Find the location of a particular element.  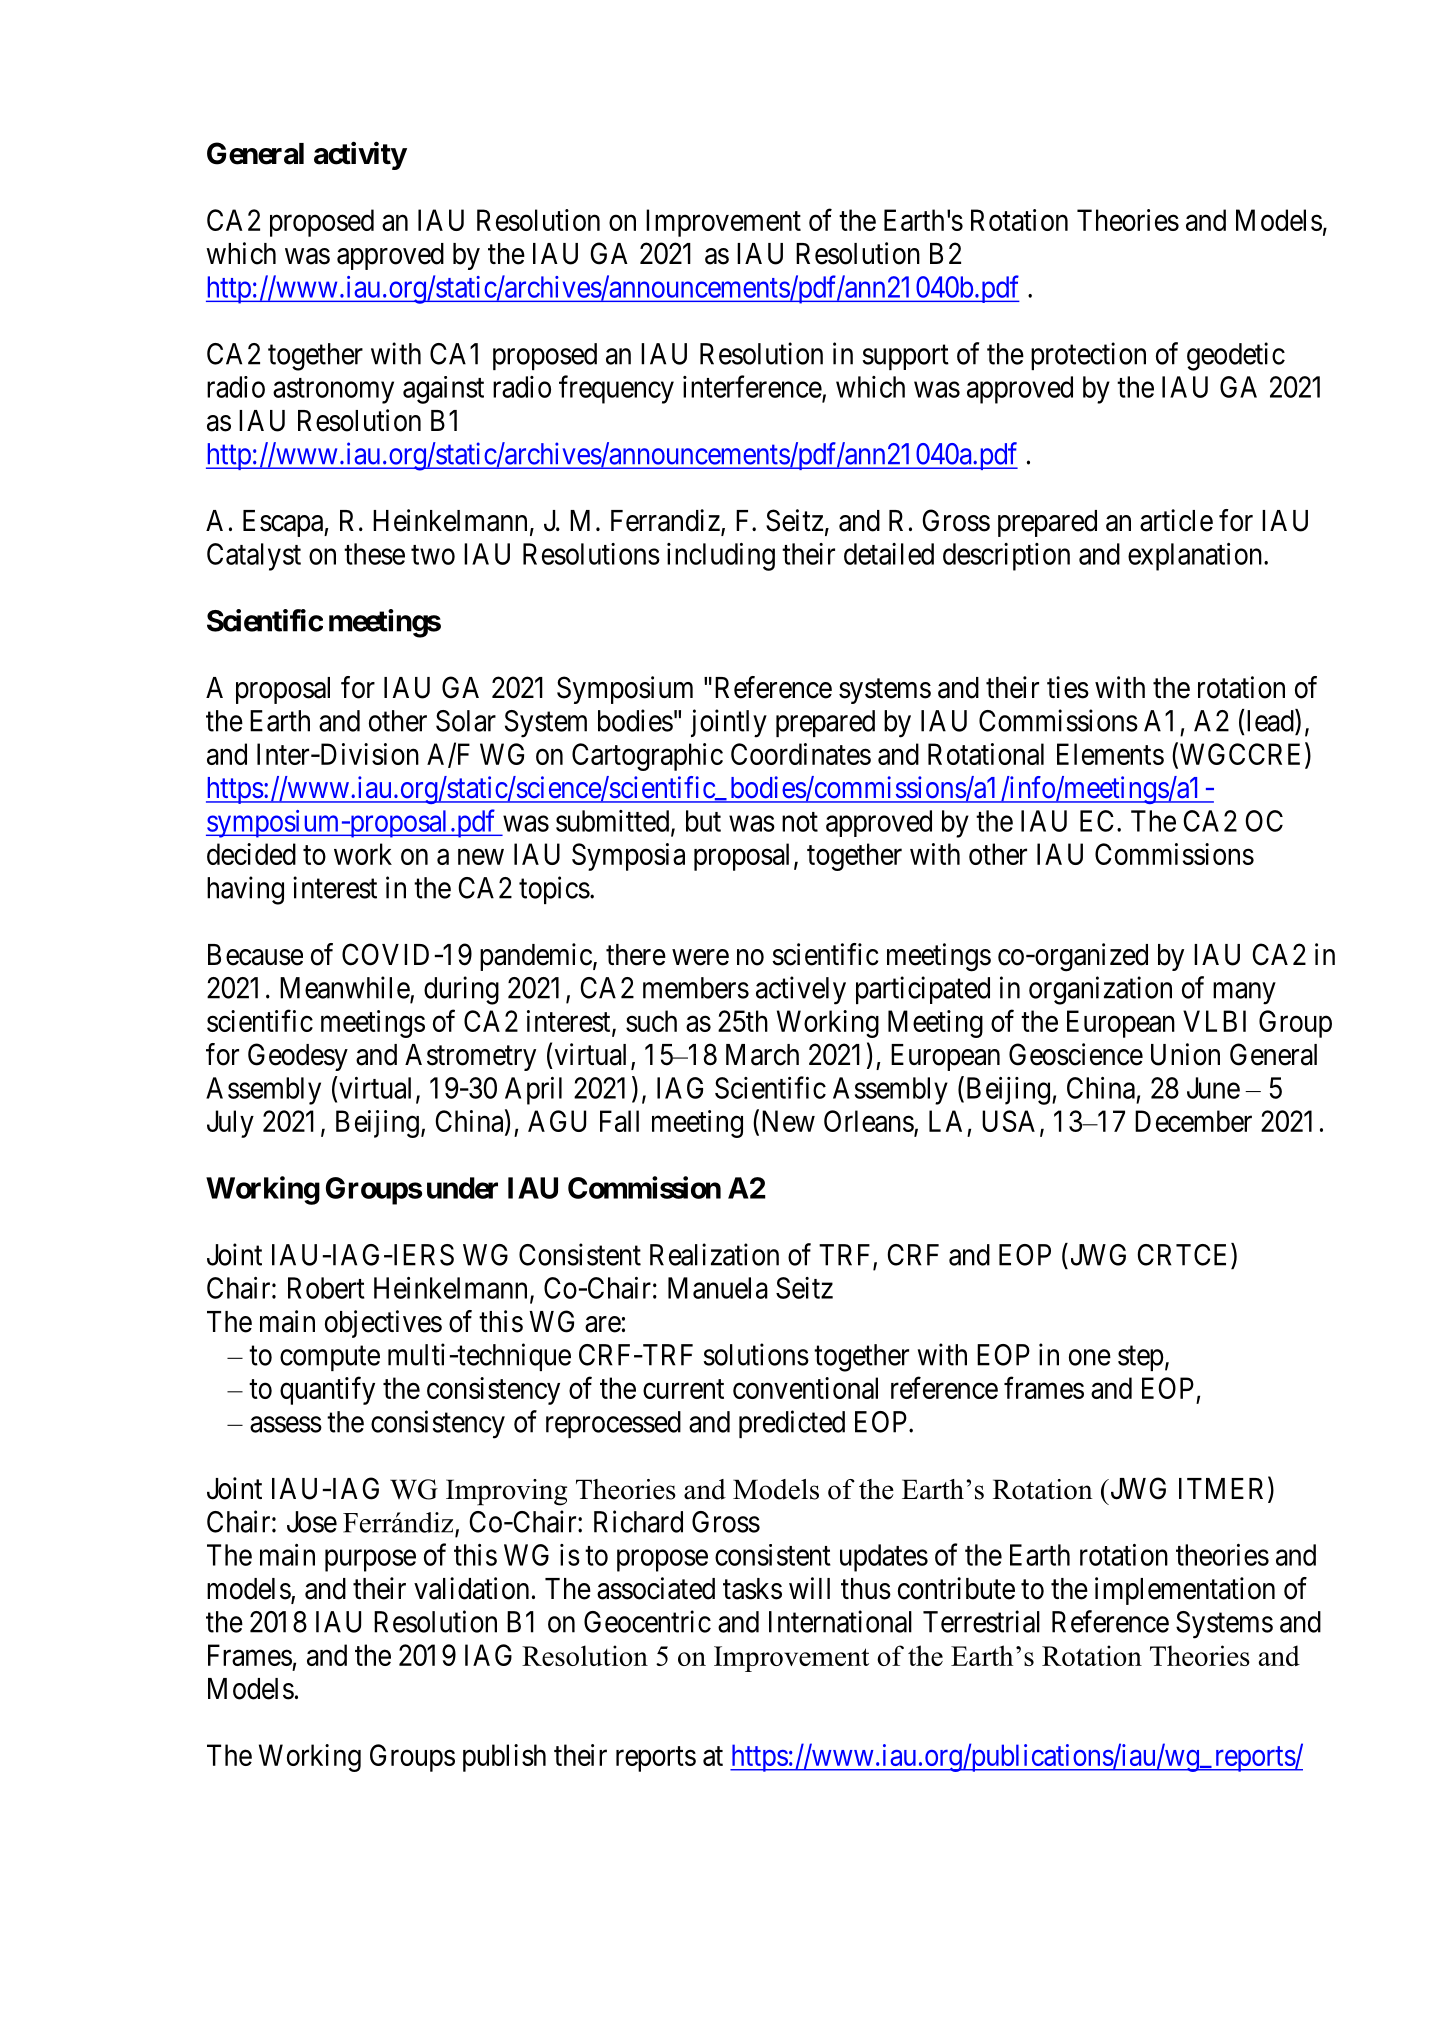

Meanwhile is located at coordinates (345, 988).
